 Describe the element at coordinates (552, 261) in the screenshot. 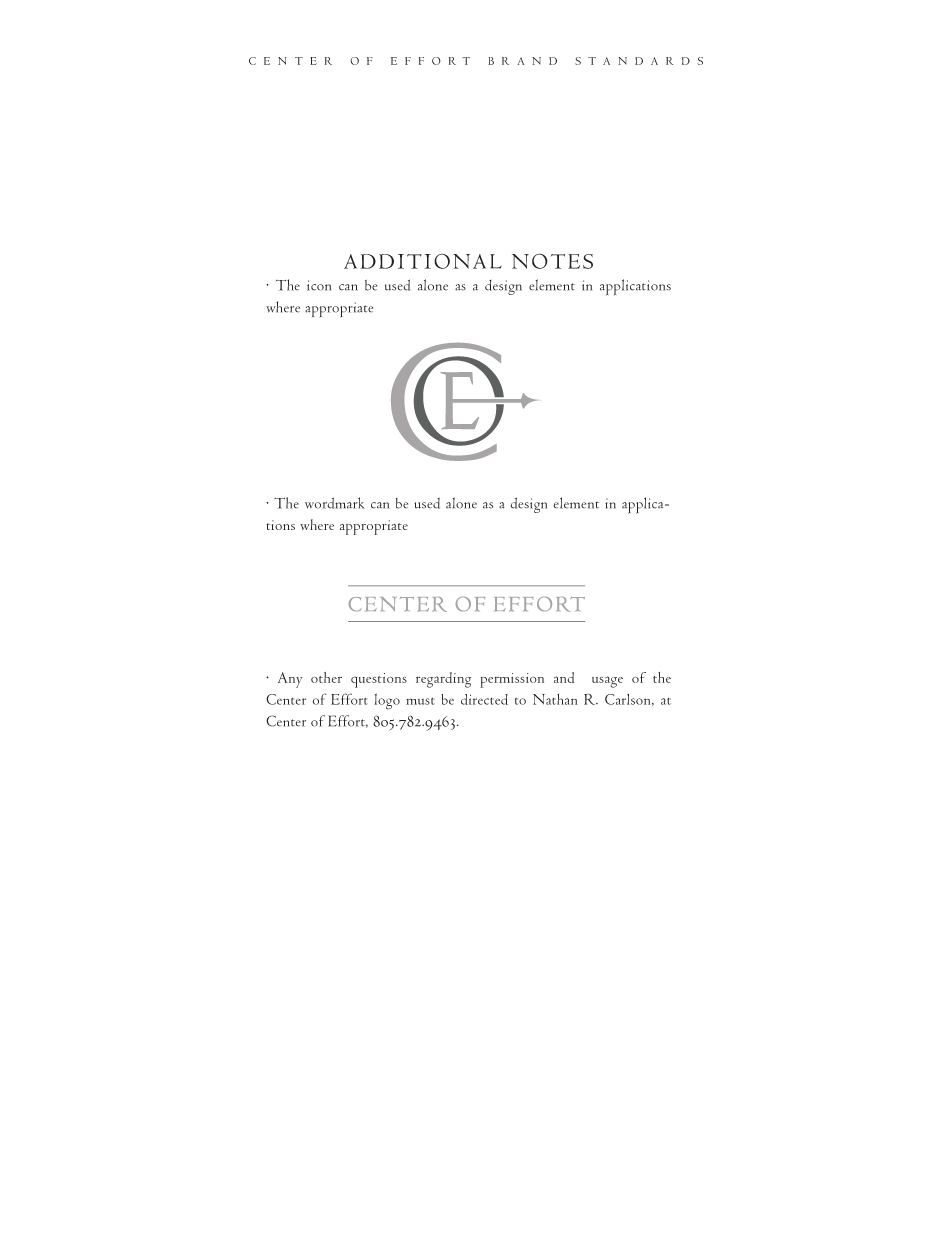

I see `NOTES` at that location.
